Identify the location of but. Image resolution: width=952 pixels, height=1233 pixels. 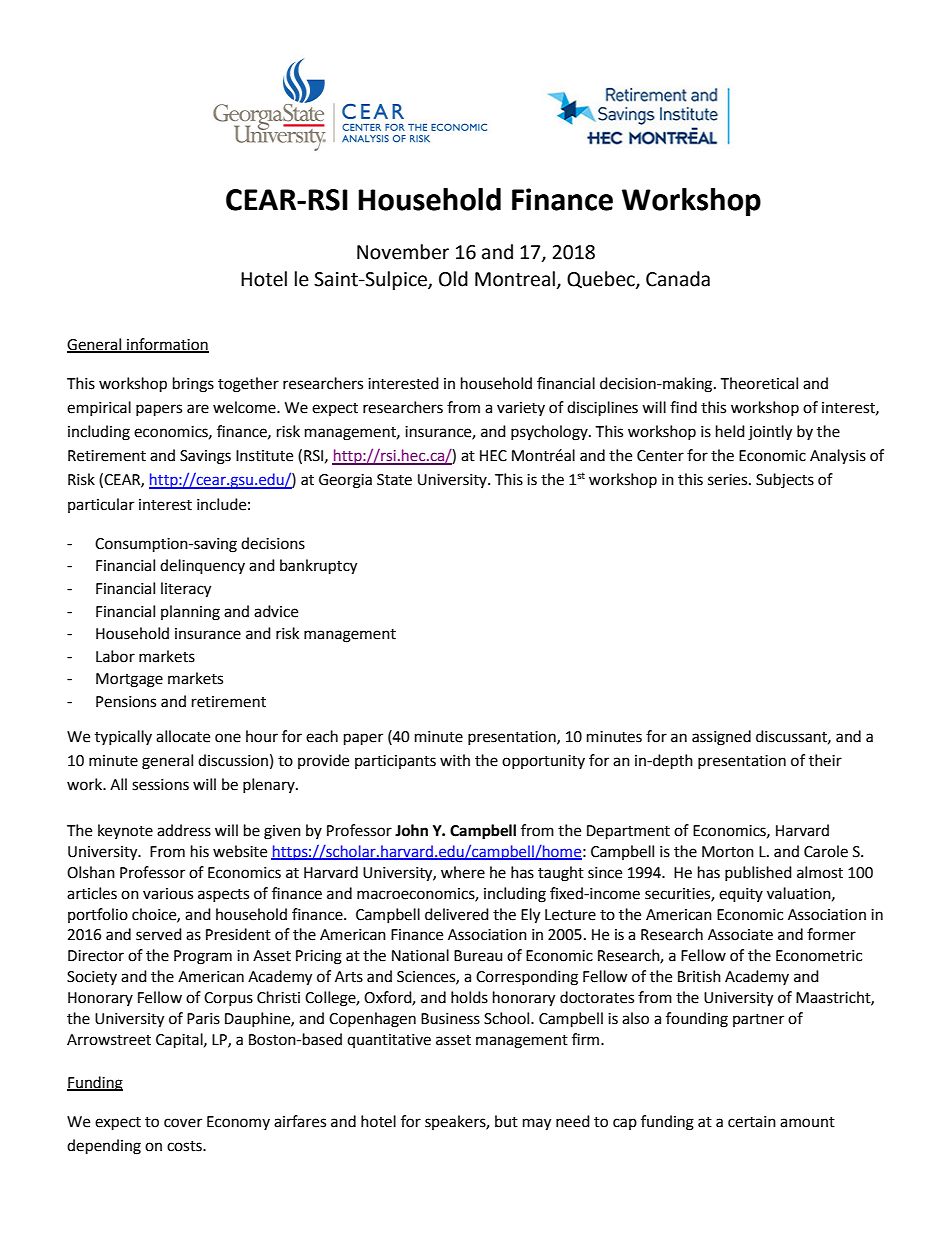
(506, 1121).
